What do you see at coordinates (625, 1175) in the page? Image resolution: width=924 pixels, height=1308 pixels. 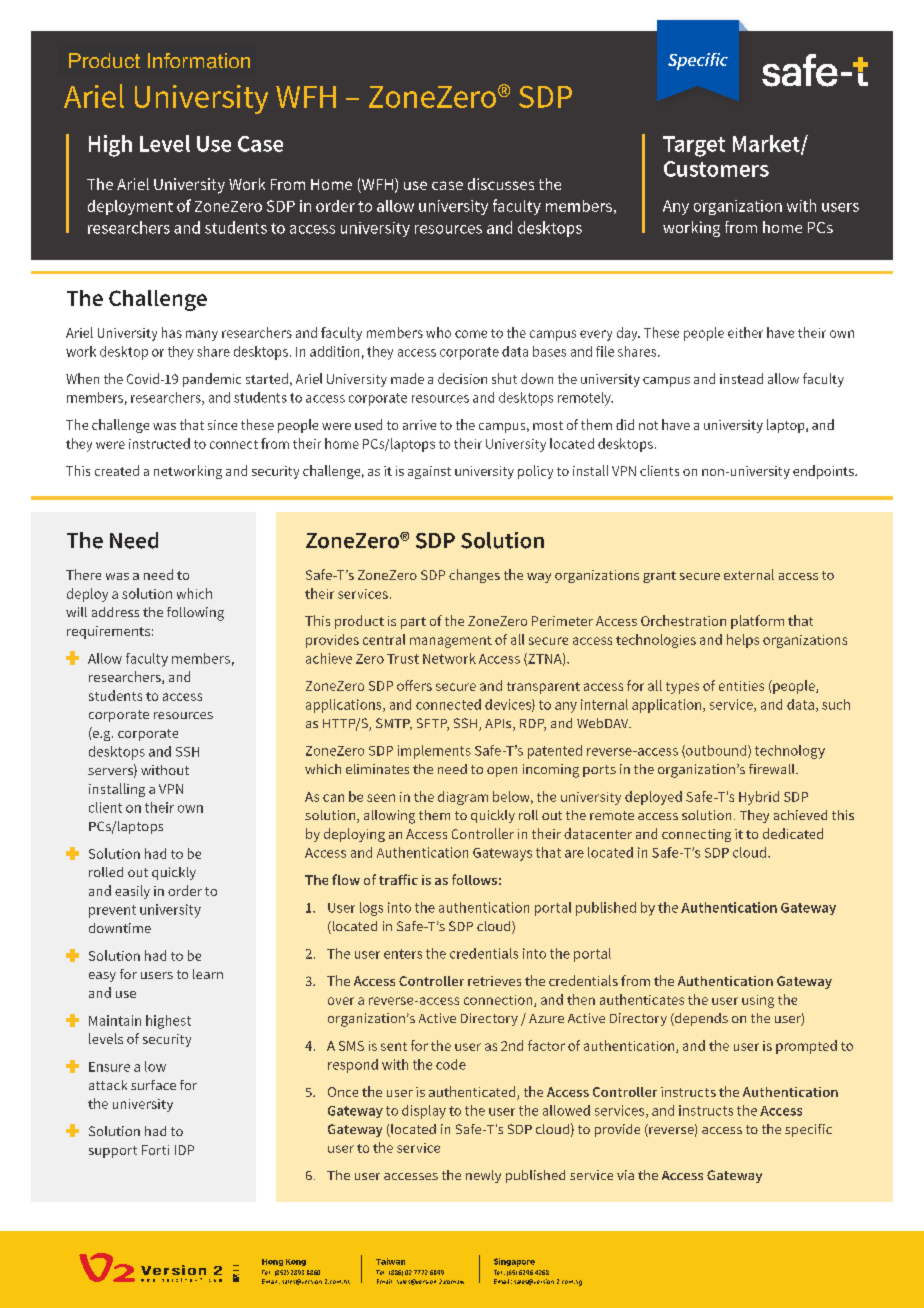 I see `via` at bounding box center [625, 1175].
